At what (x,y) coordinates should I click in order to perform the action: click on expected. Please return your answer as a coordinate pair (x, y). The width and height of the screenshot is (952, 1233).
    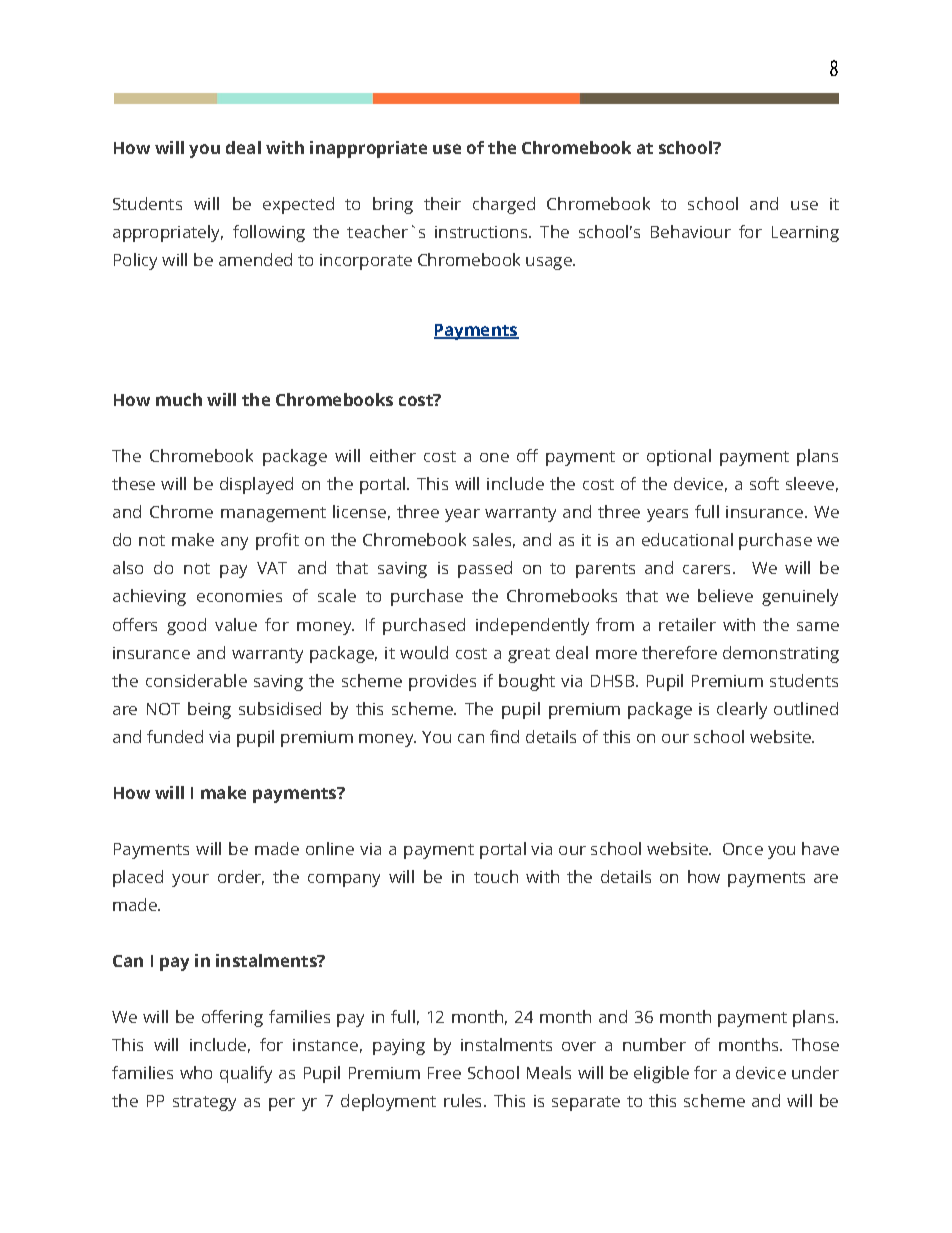
    Looking at the image, I should click on (298, 205).
